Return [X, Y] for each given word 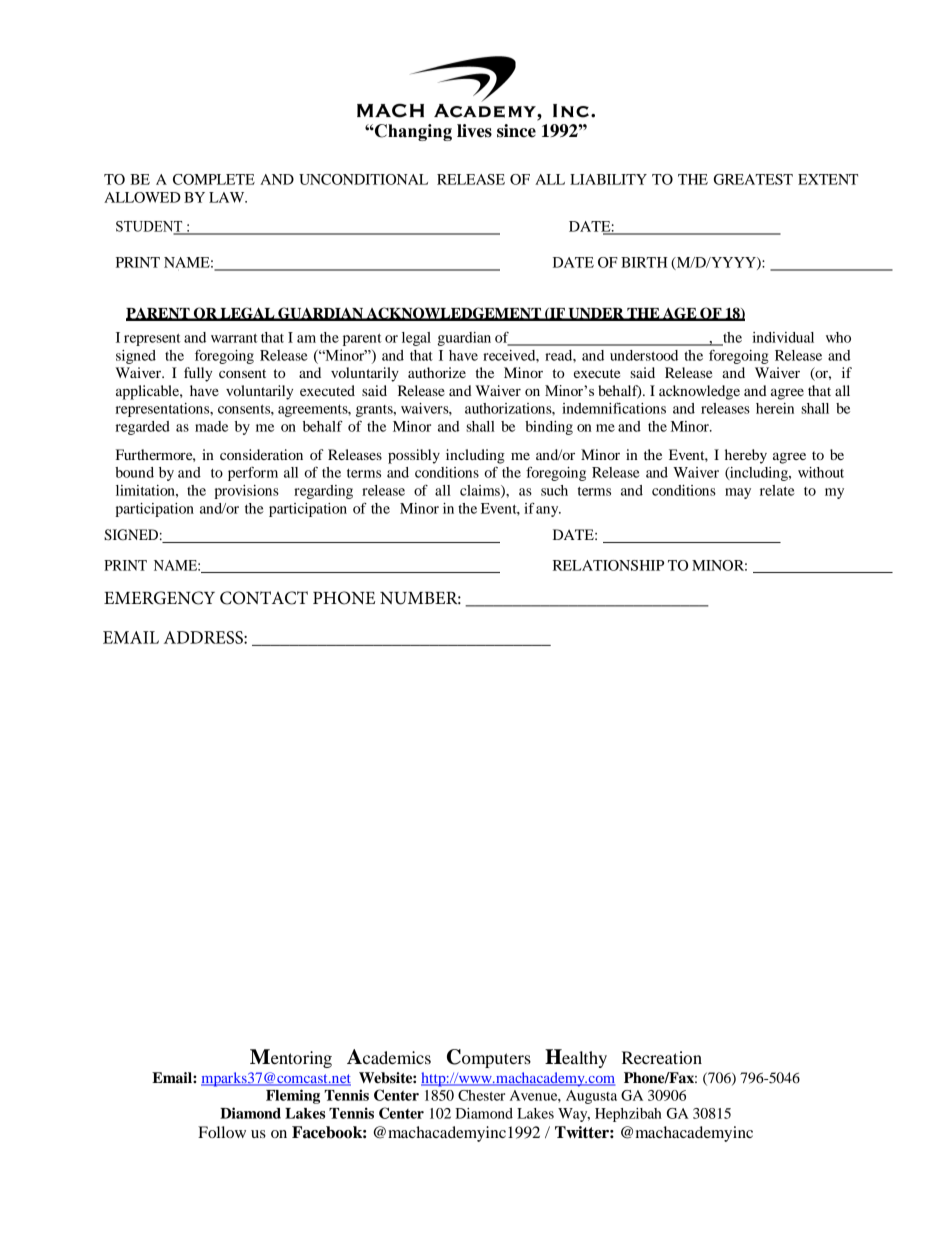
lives [474, 131]
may [738, 493]
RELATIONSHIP [608, 565]
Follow [222, 1132]
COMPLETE [214, 179]
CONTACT [264, 598]
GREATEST [753, 179]
